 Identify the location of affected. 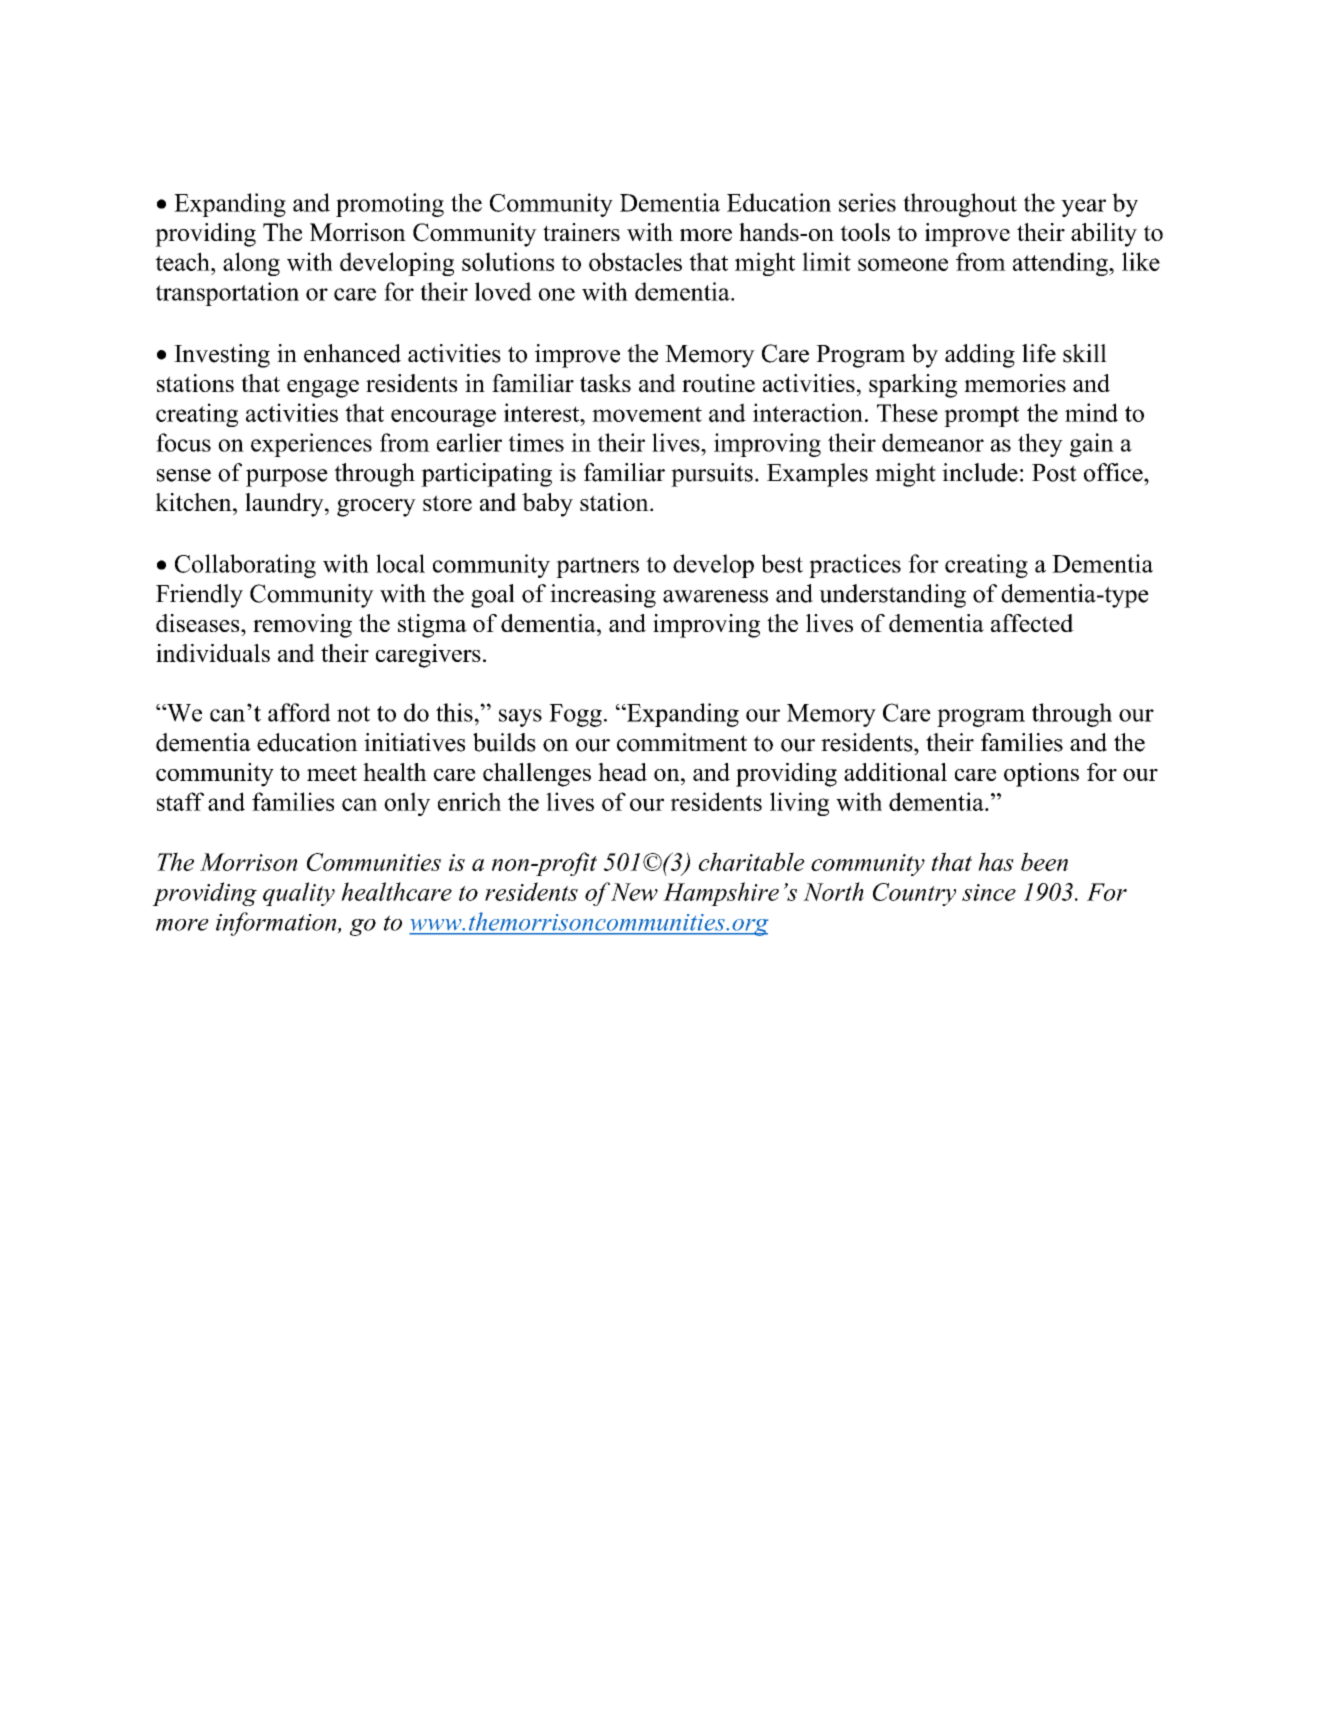
(1032, 623).
